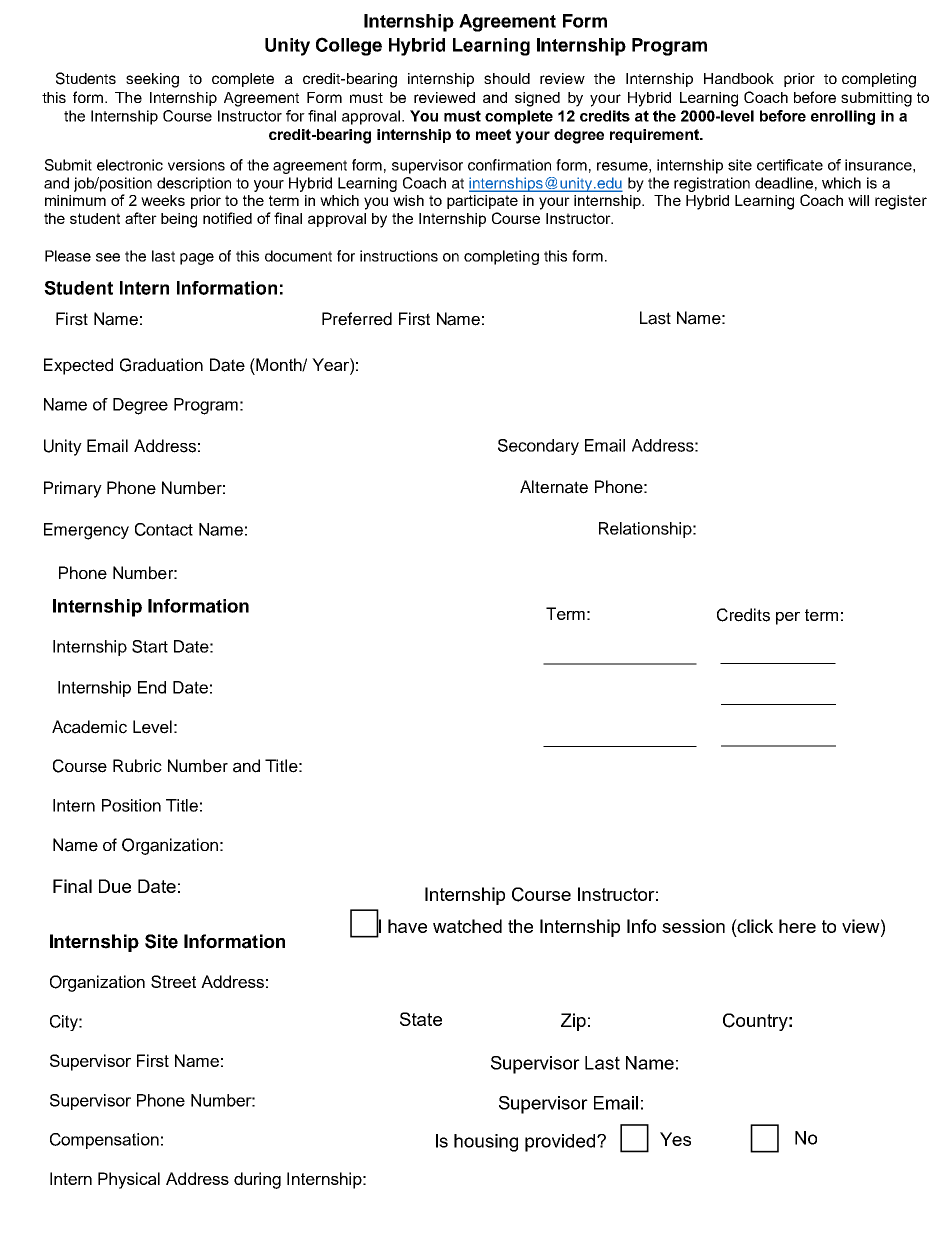 This screenshot has height=1233, width=952. Describe the element at coordinates (739, 78) in the screenshot. I see `Handbook` at that location.
